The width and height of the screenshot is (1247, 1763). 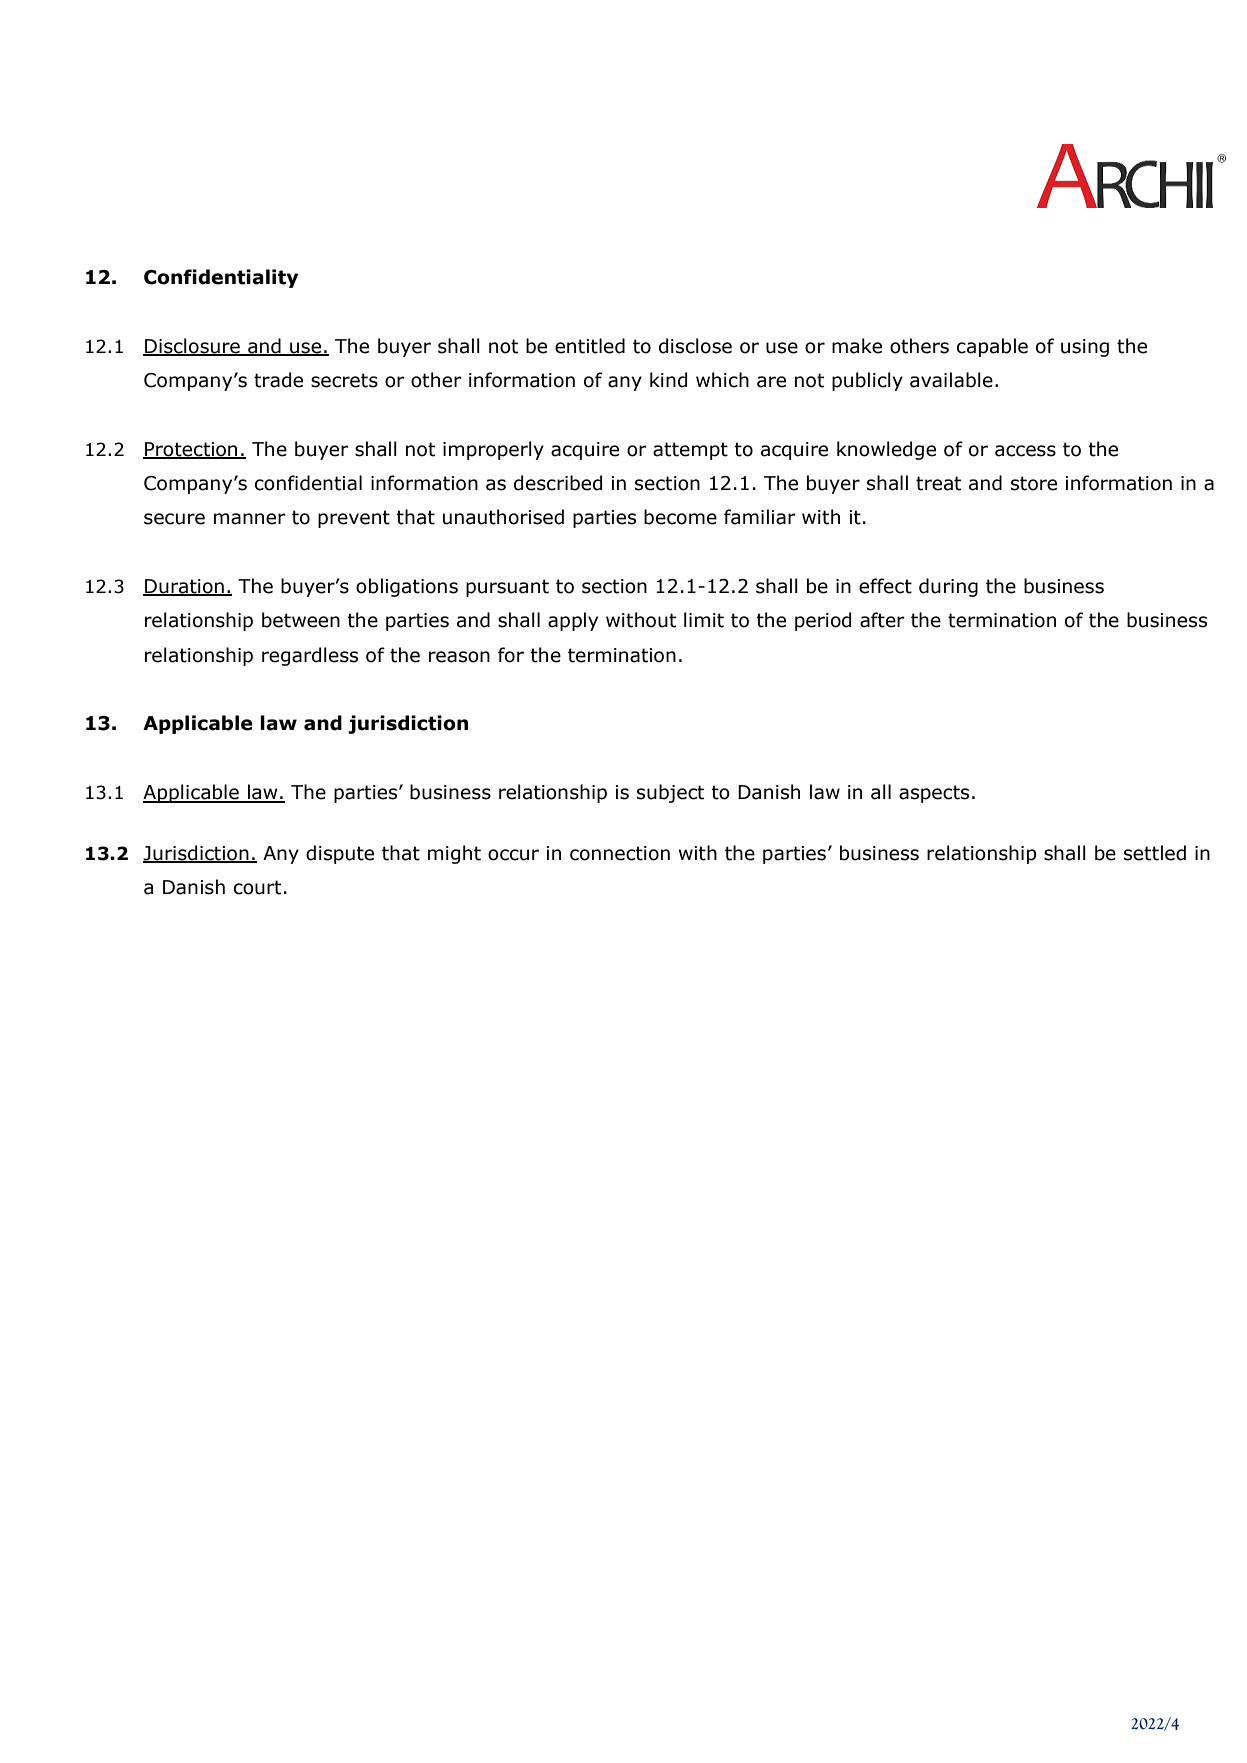 What do you see at coordinates (948, 587) in the screenshot?
I see `during` at bounding box center [948, 587].
